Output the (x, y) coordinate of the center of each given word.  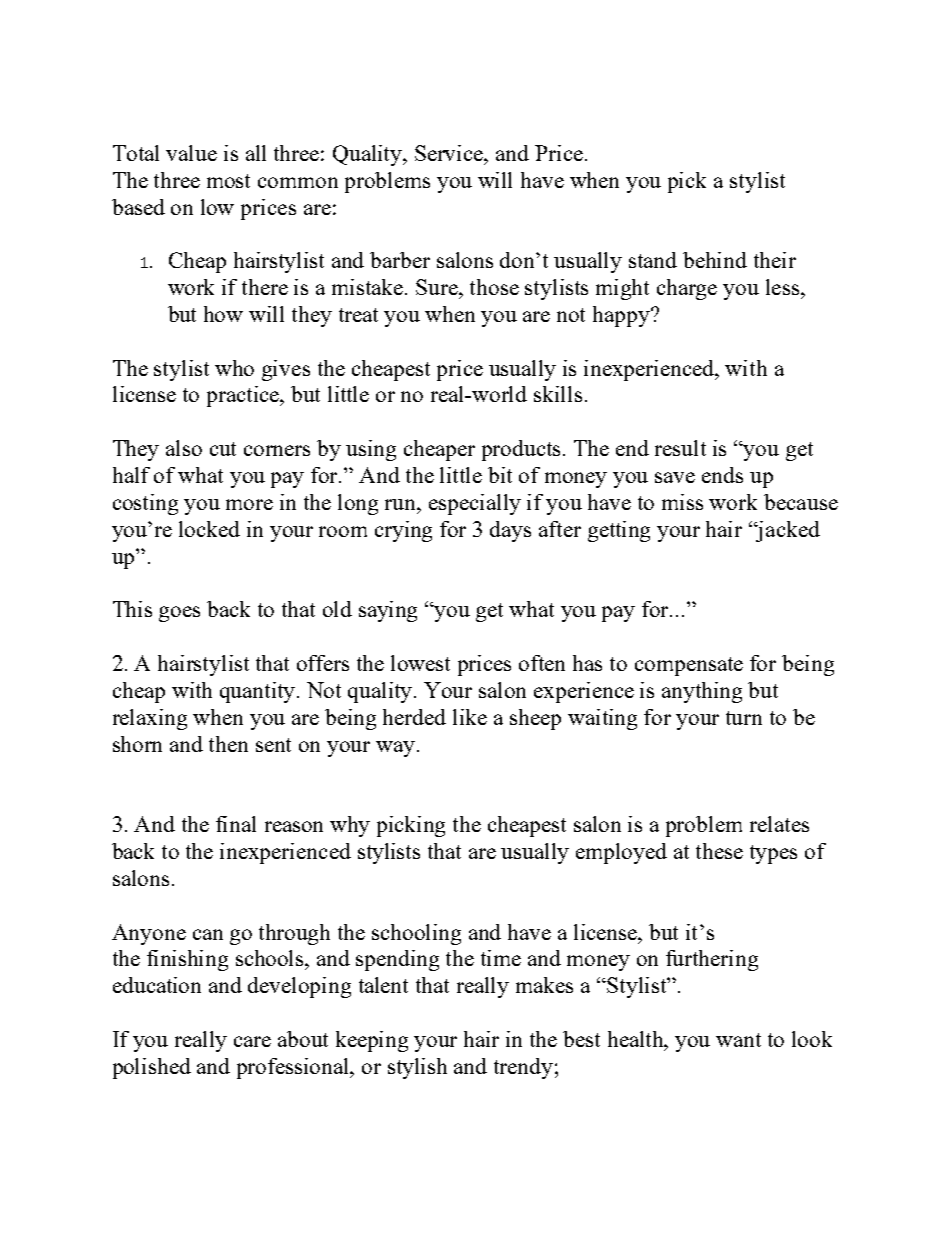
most (228, 181)
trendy (523, 1068)
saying (388, 611)
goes (179, 614)
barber (400, 260)
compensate (689, 666)
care (252, 1041)
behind (715, 260)
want (738, 1040)
